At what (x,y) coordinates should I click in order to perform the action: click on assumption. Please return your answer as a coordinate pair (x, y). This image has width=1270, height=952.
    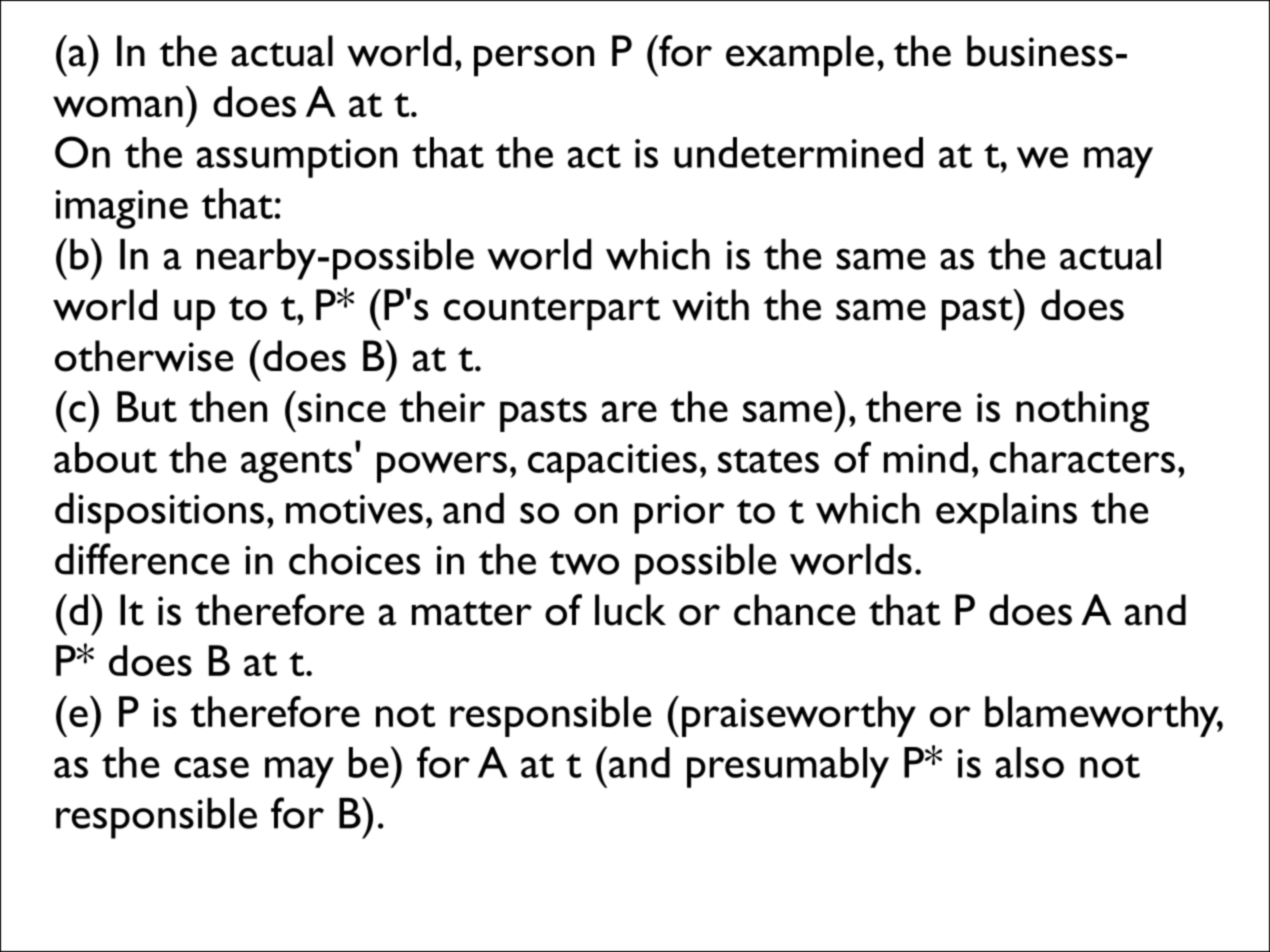
    Looking at the image, I should click on (297, 158).
